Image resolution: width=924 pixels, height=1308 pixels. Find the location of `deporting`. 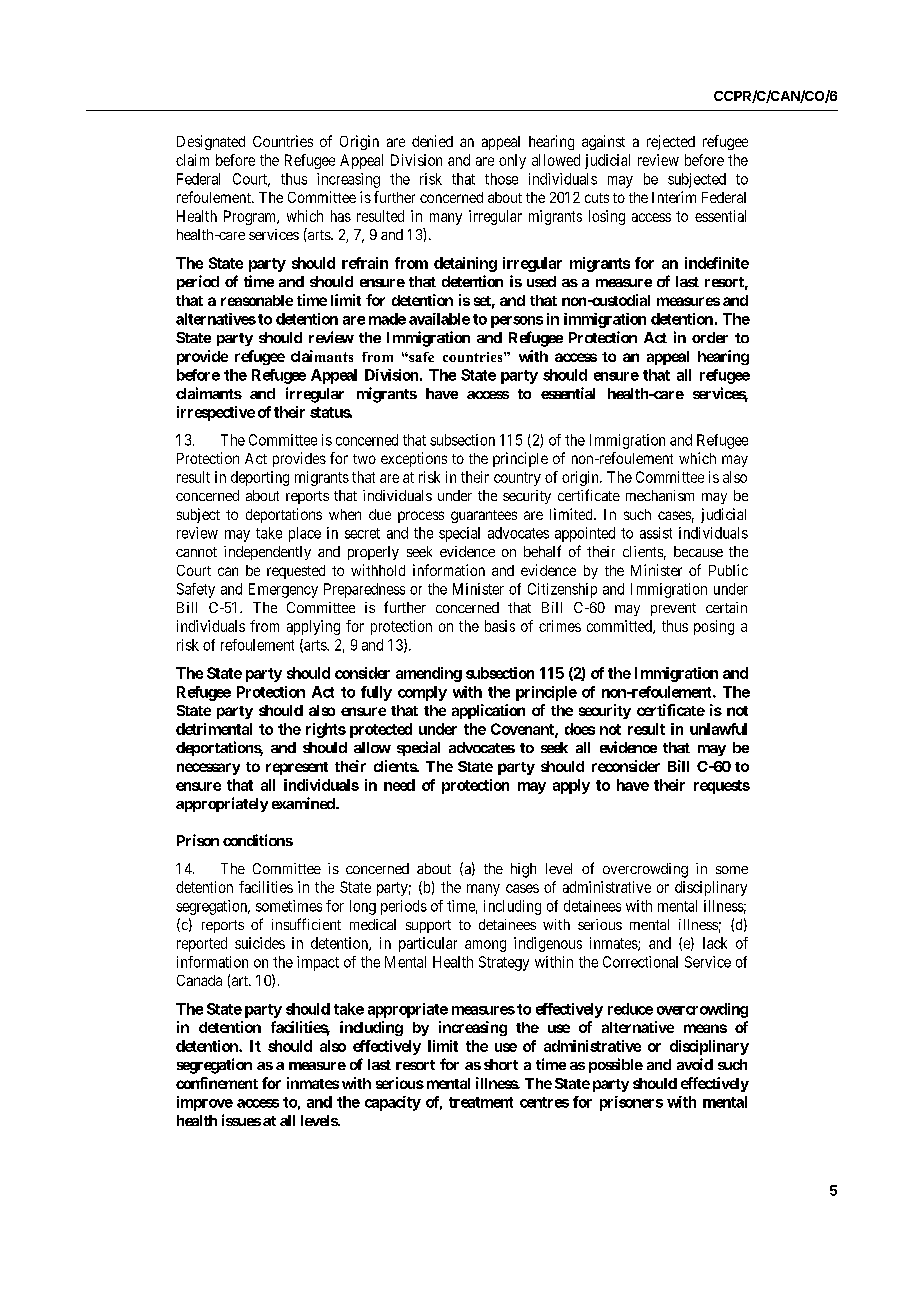

deporting is located at coordinates (260, 478).
